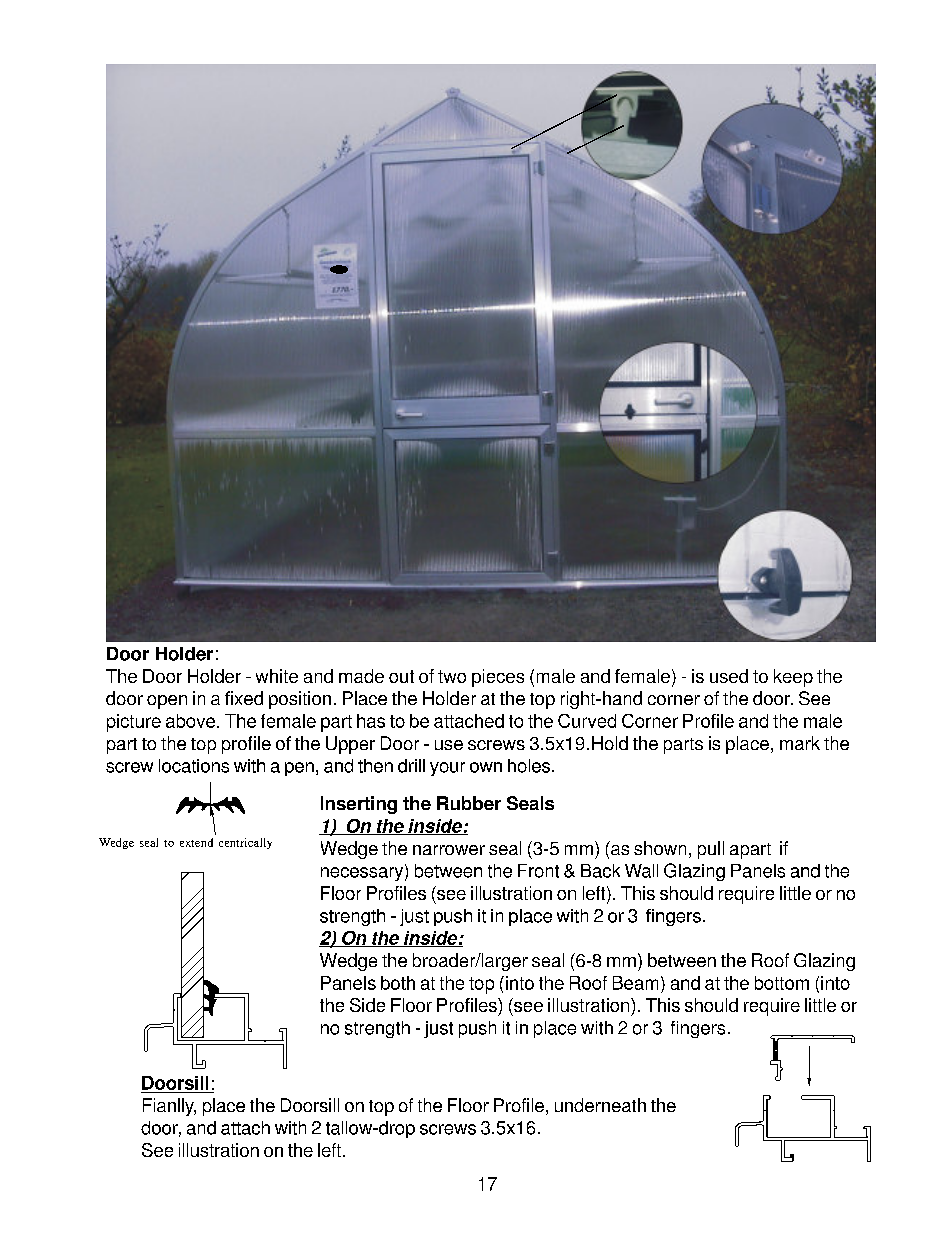 The height and width of the document is (1233, 952). I want to click on Beam, so click(635, 983).
